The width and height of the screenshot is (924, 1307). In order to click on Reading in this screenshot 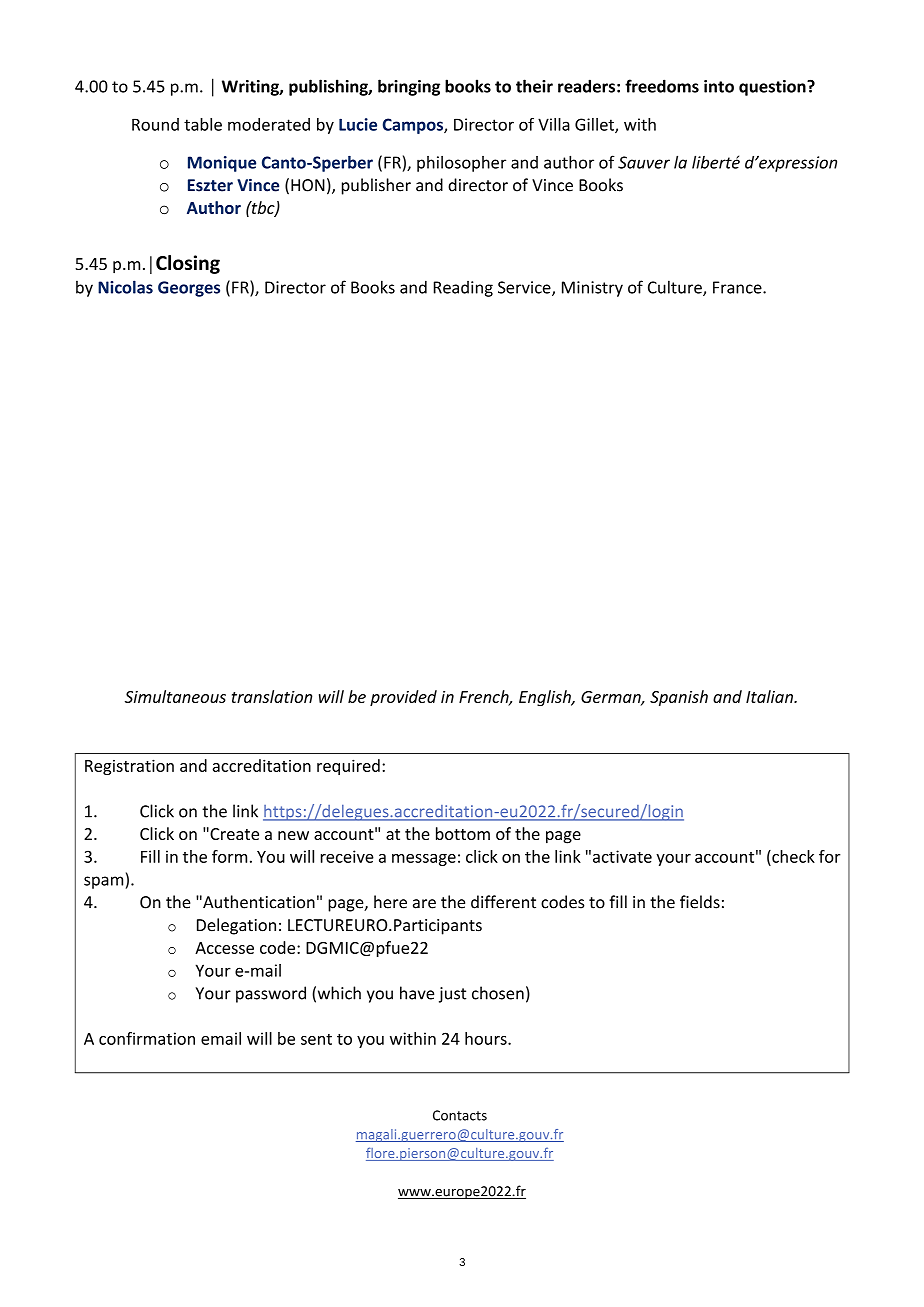, I will do `click(463, 289)`.
